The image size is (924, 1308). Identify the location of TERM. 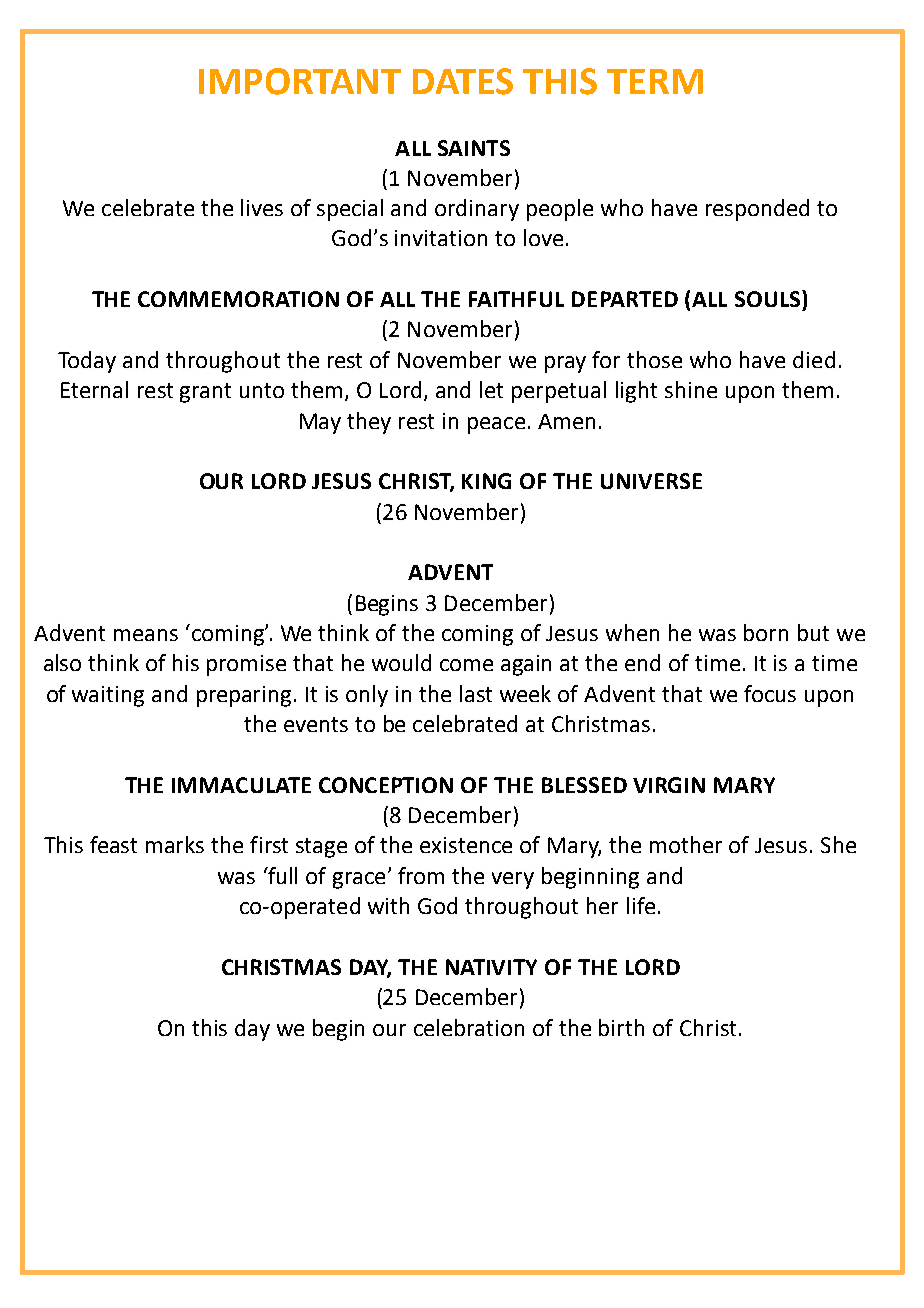
(655, 81).
